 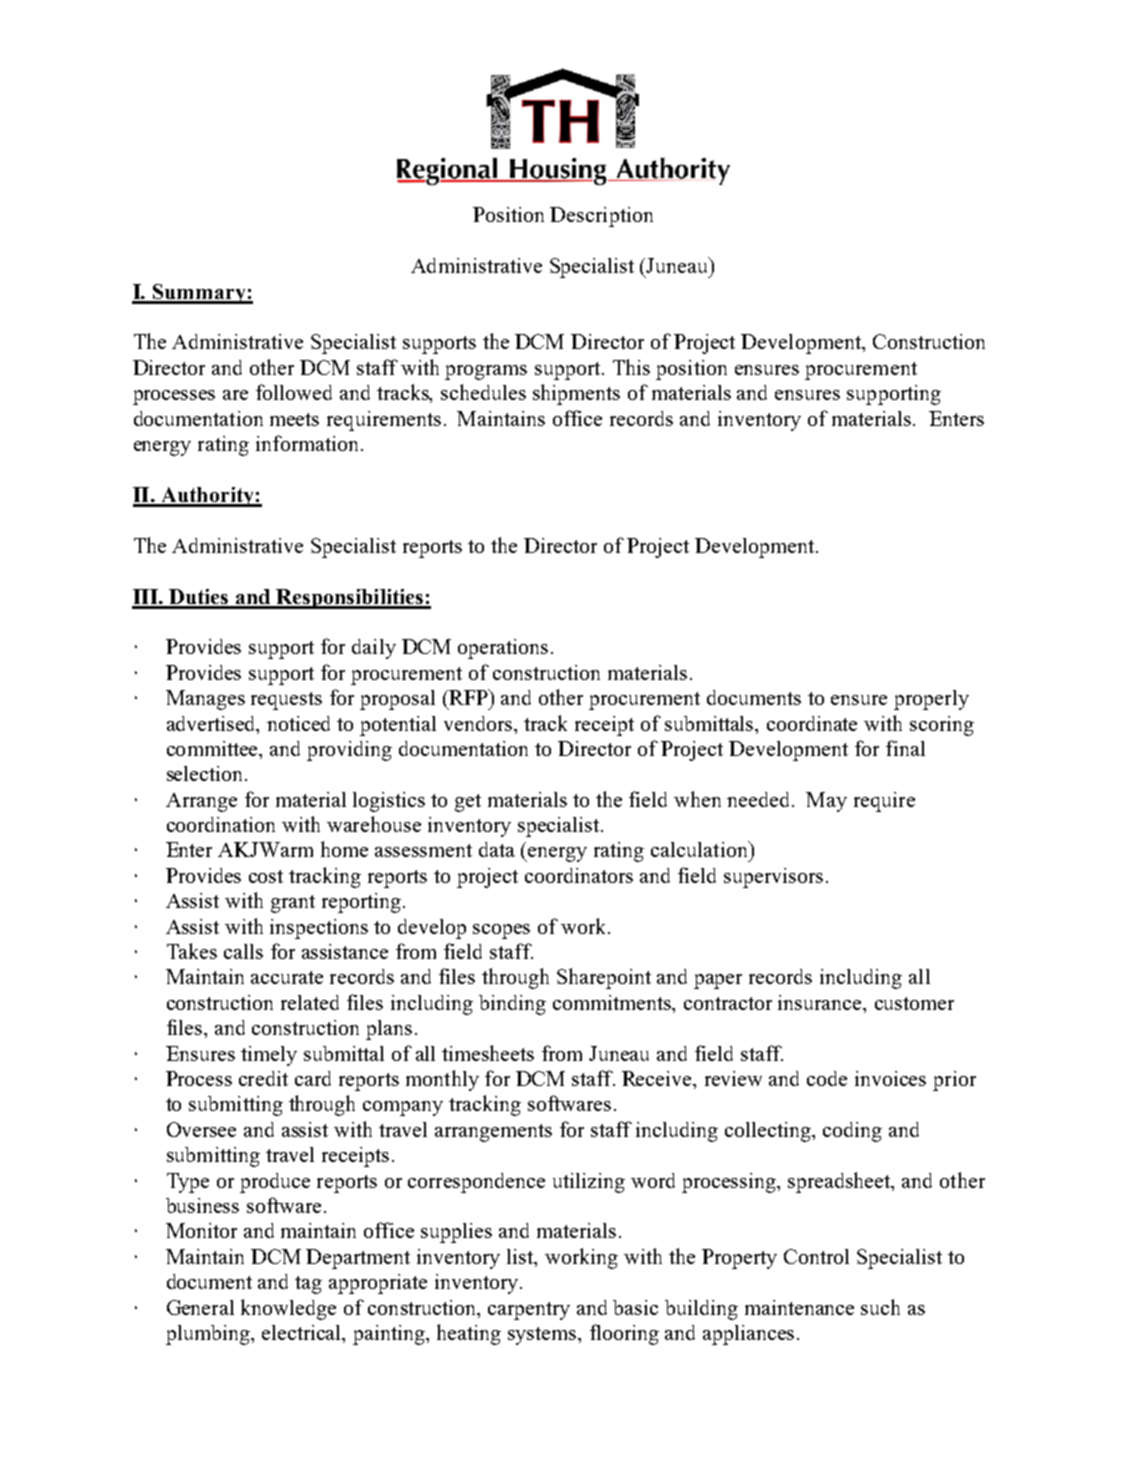 I want to click on cost, so click(x=266, y=876).
